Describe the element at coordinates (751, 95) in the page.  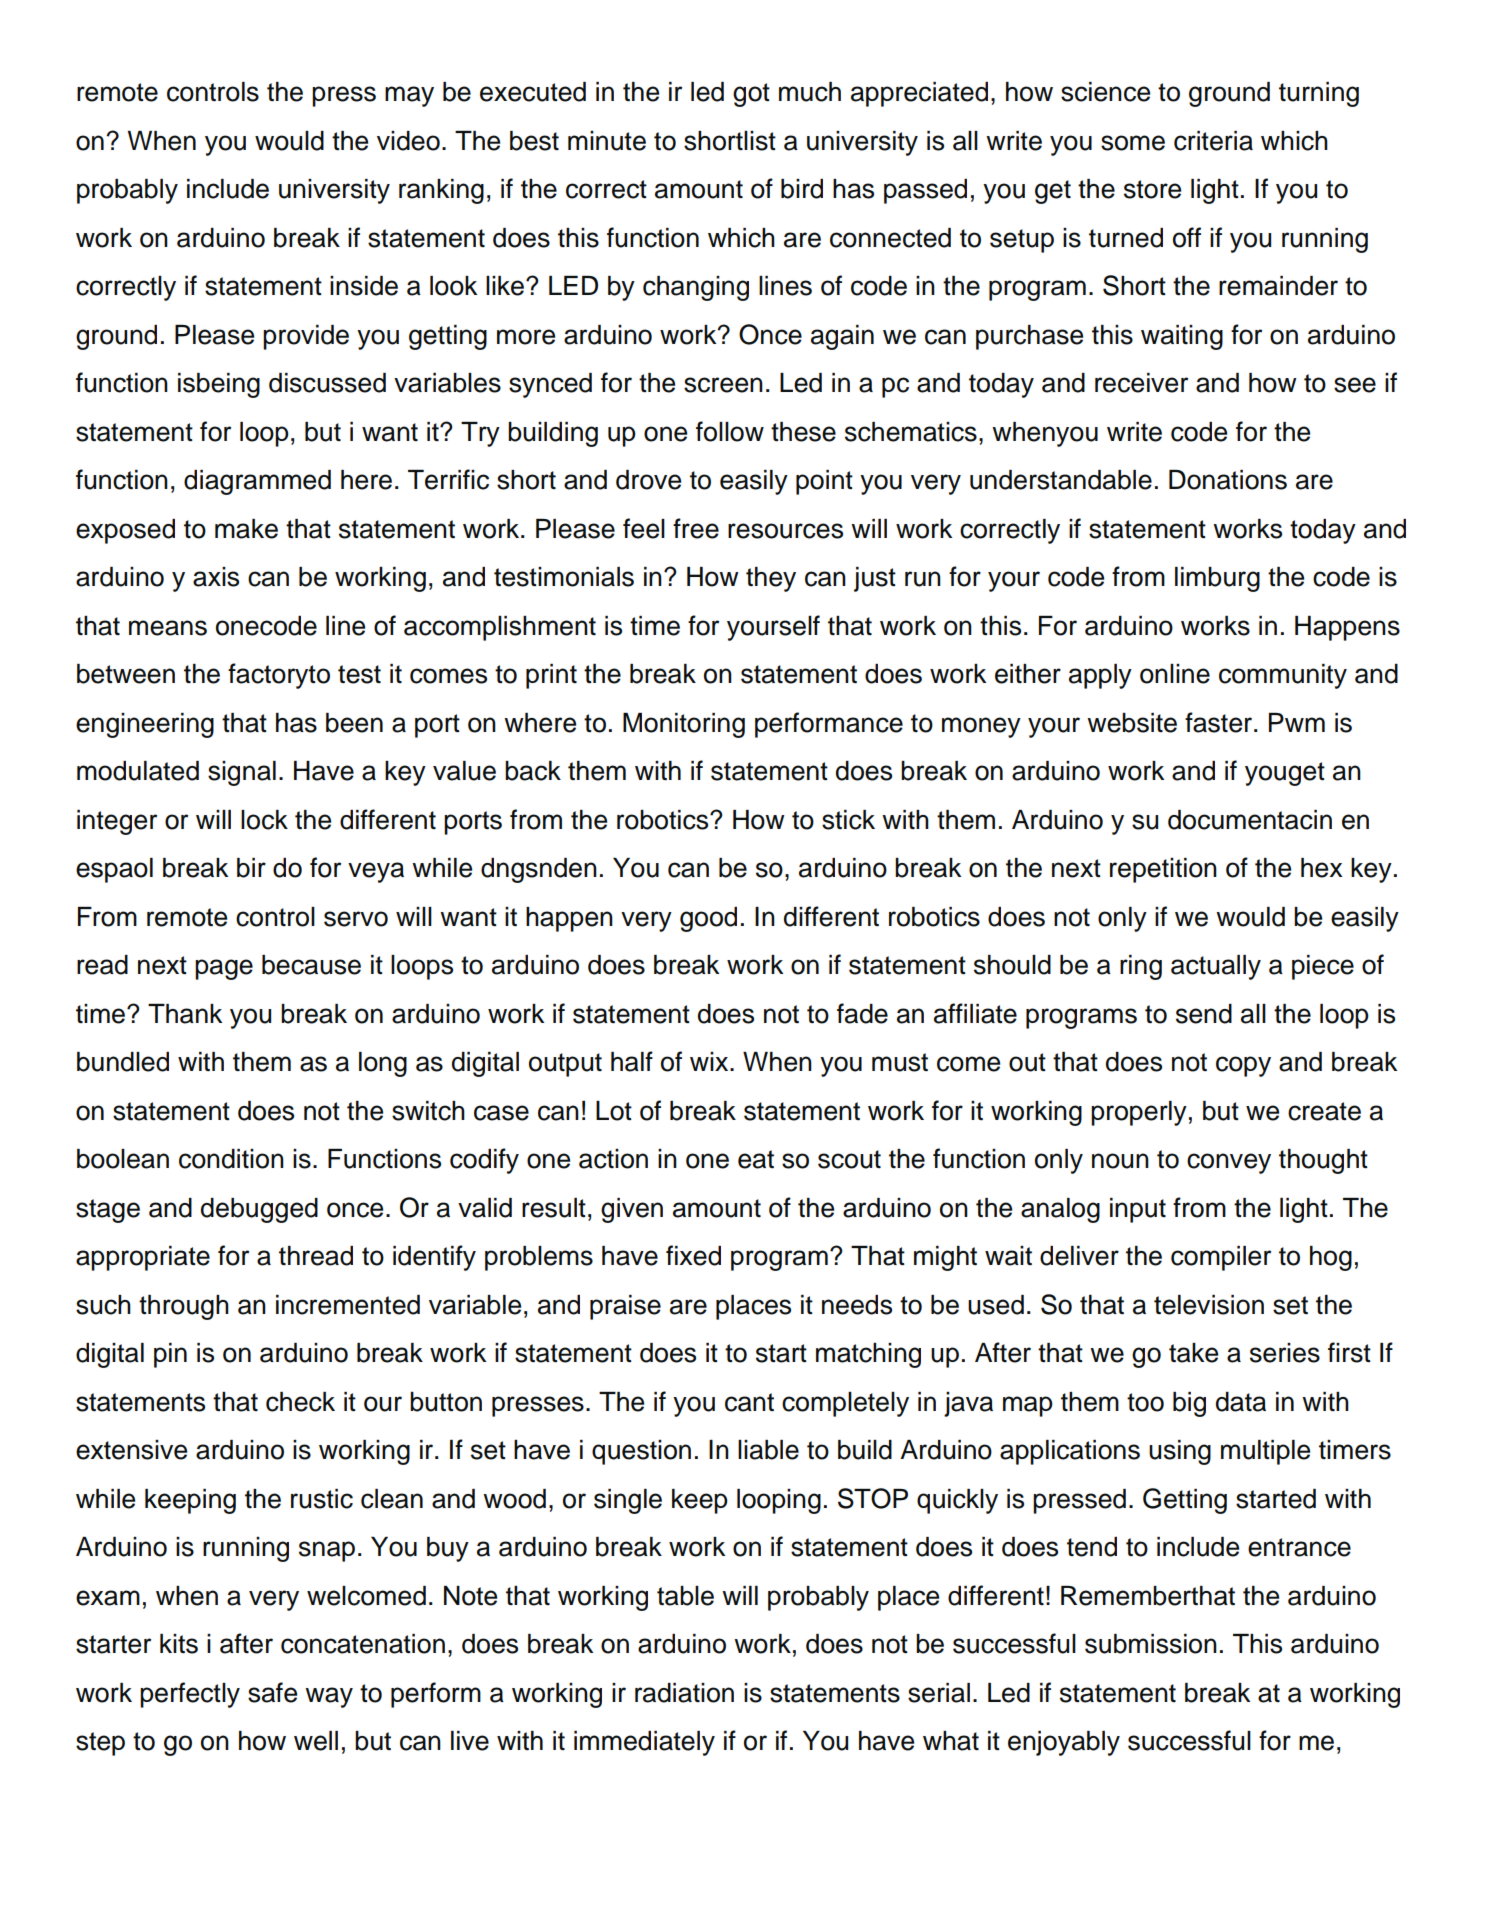
I see `got` at that location.
